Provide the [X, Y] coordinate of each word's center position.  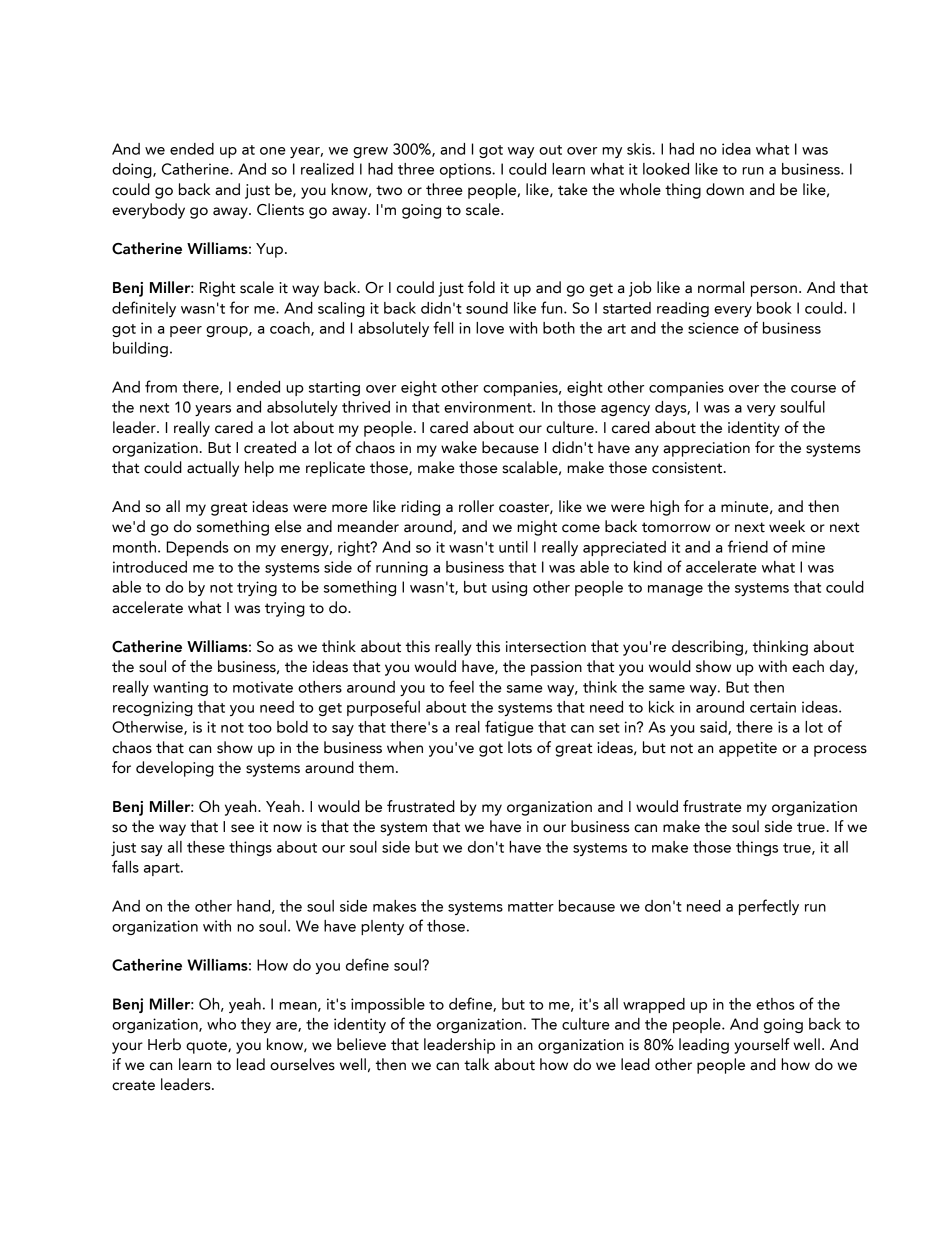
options [467, 170]
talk [476, 1064]
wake [459, 447]
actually [213, 469]
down [725, 189]
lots [520, 747]
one [273, 151]
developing [175, 769]
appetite [748, 749]
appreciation [706, 449]
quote [207, 1047]
